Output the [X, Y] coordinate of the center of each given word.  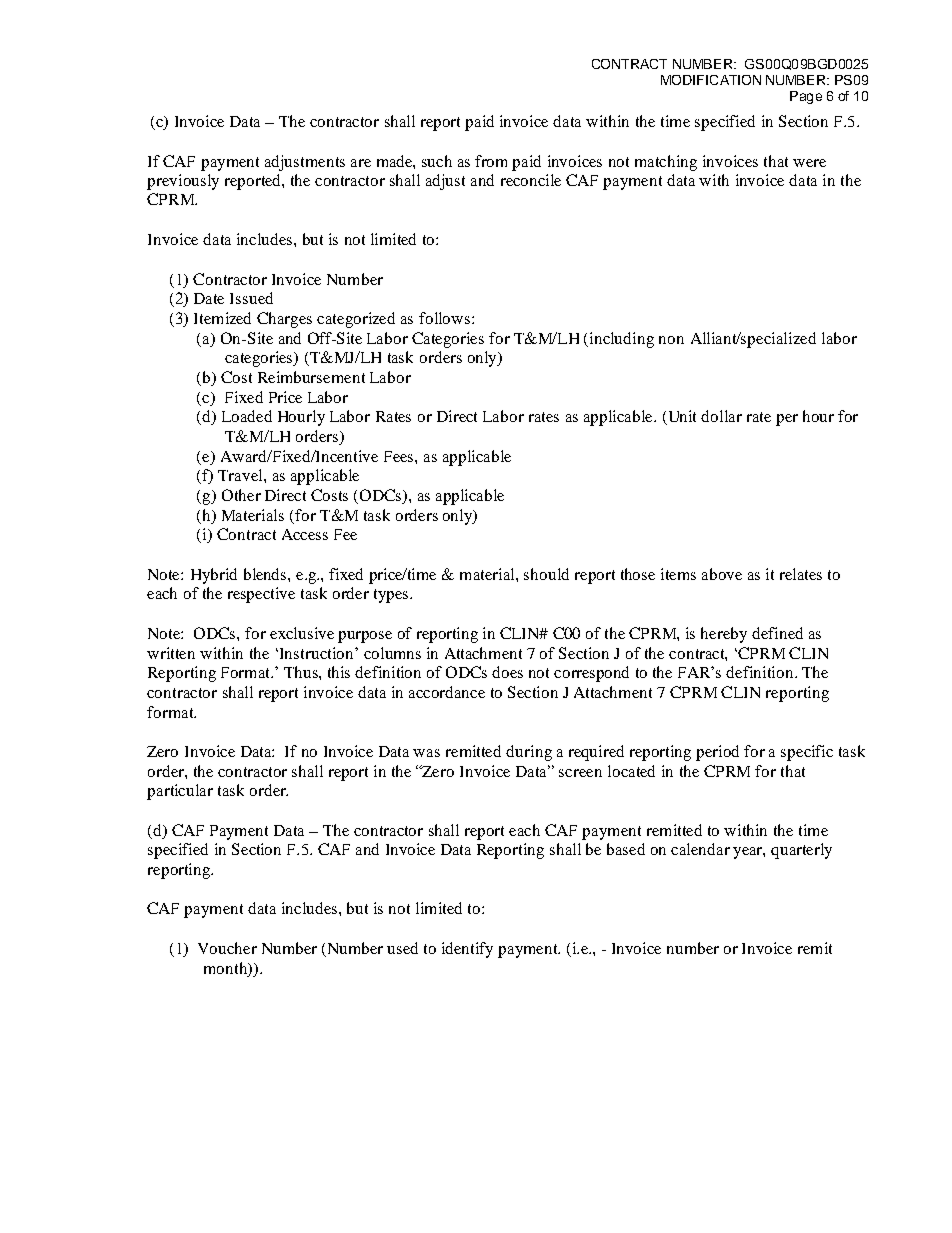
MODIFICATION [711, 80]
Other [241, 495]
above [722, 574]
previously [183, 182]
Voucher [227, 948]
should [546, 574]
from [491, 161]
